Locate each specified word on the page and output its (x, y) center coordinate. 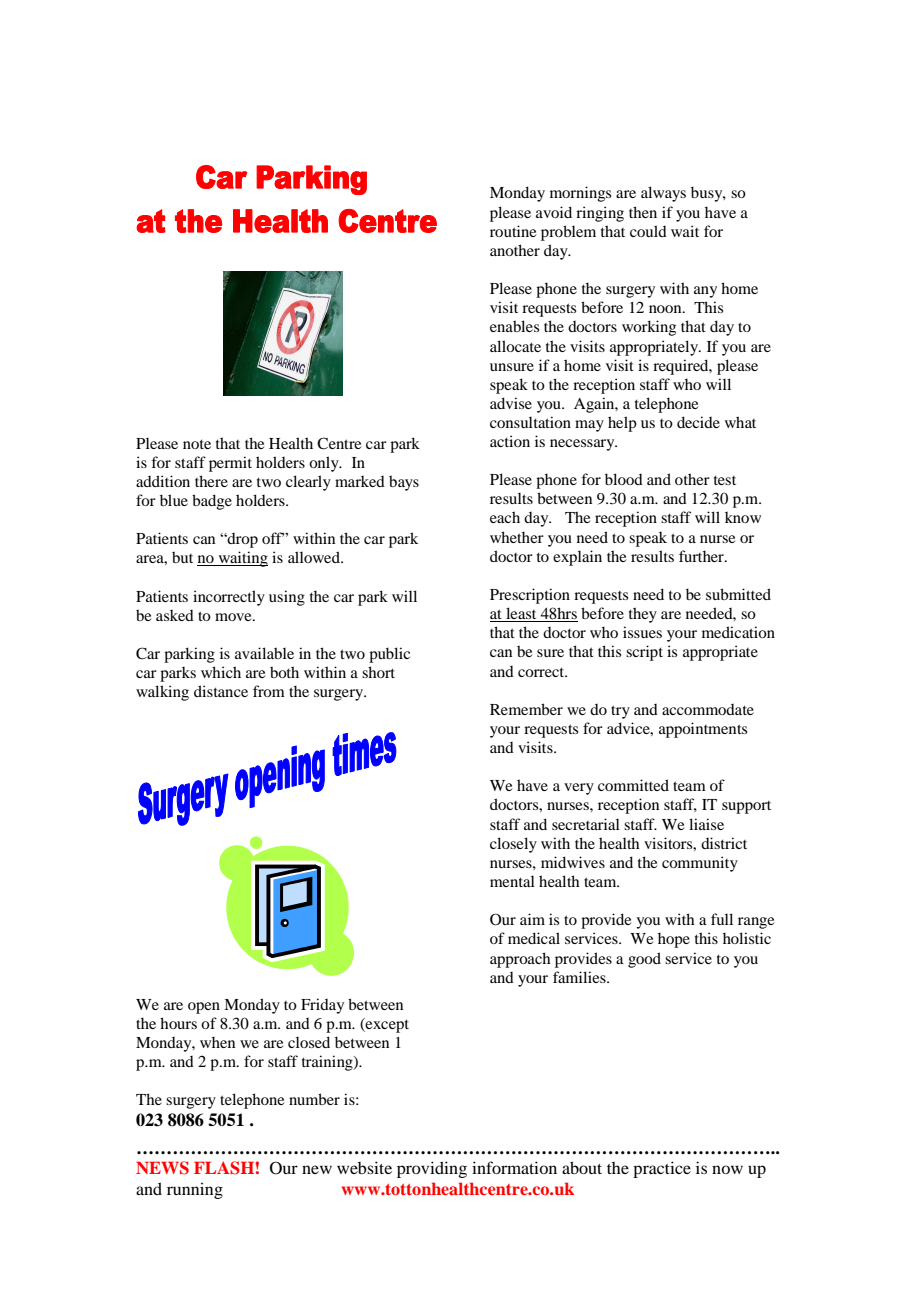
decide (698, 422)
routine (513, 231)
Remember (526, 709)
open (204, 1008)
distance (221, 691)
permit (230, 464)
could (648, 231)
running (195, 1190)
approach (520, 960)
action (510, 441)
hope (674, 940)
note (197, 444)
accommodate (708, 709)
